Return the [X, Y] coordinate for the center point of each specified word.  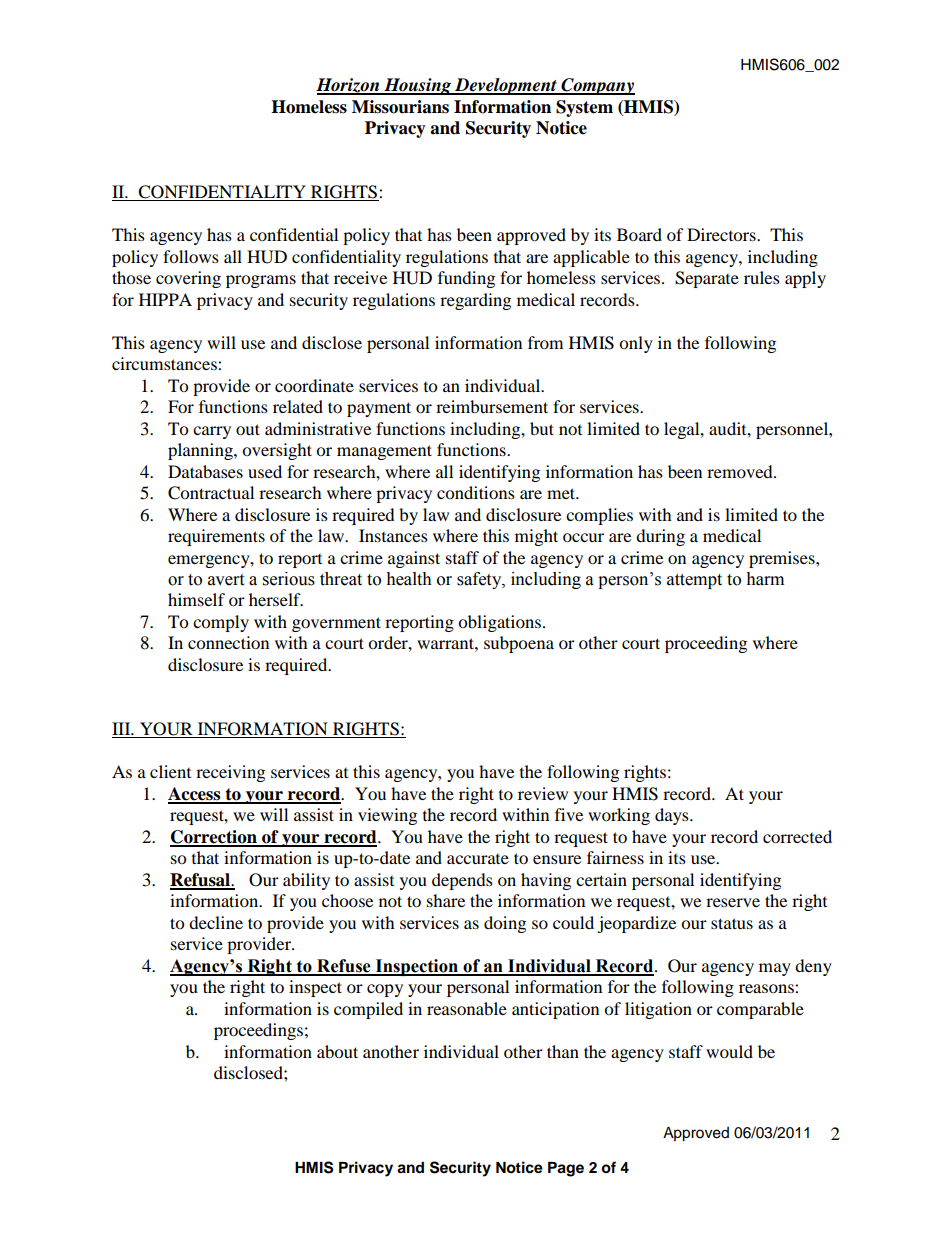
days [673, 816]
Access [195, 795]
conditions [476, 492]
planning [201, 451]
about [337, 1051]
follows [191, 256]
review [543, 793]
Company [597, 86]
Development [506, 86]
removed [741, 471]
